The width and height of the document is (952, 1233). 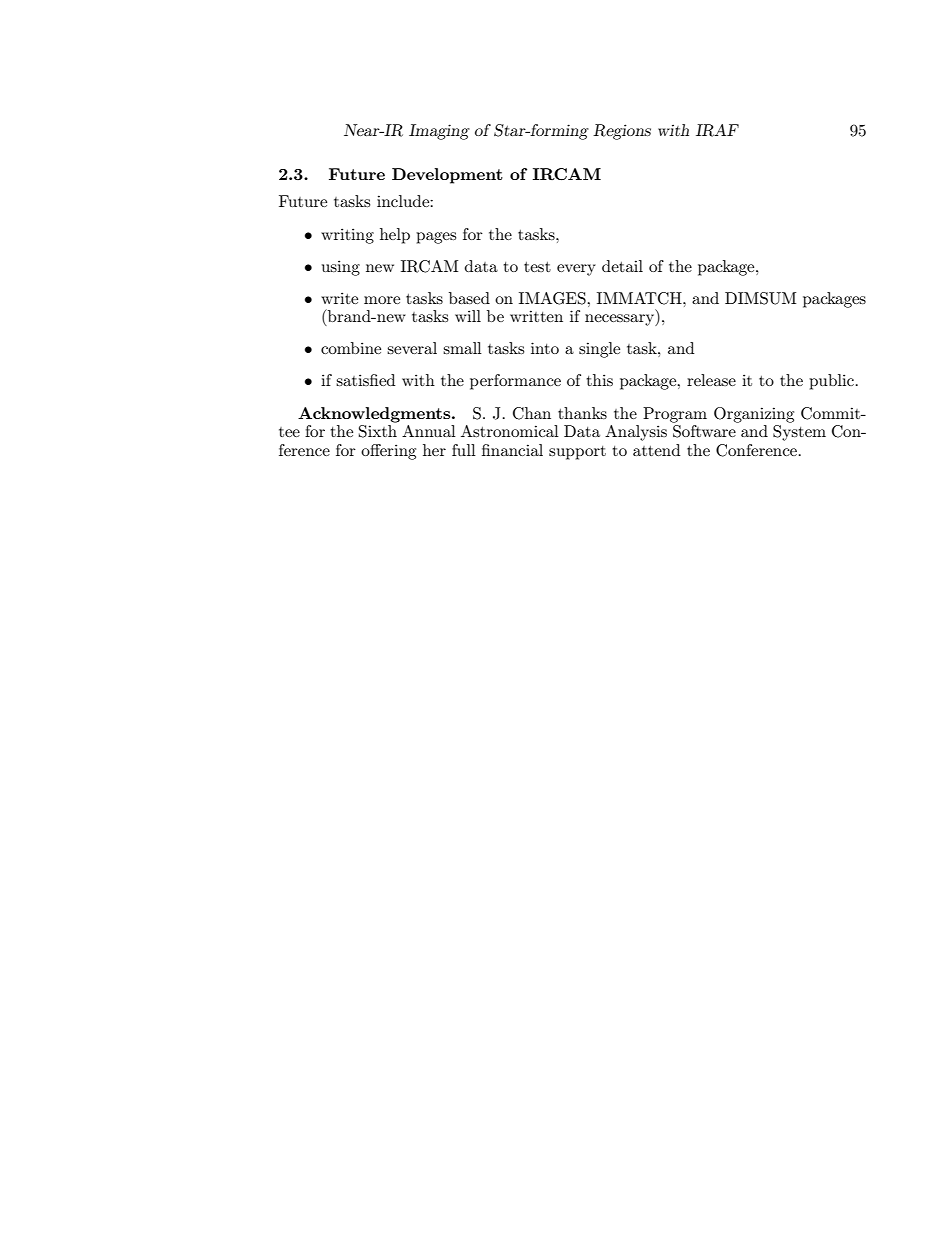 What do you see at coordinates (439, 132) in the document?
I see `Imaging` at bounding box center [439, 132].
